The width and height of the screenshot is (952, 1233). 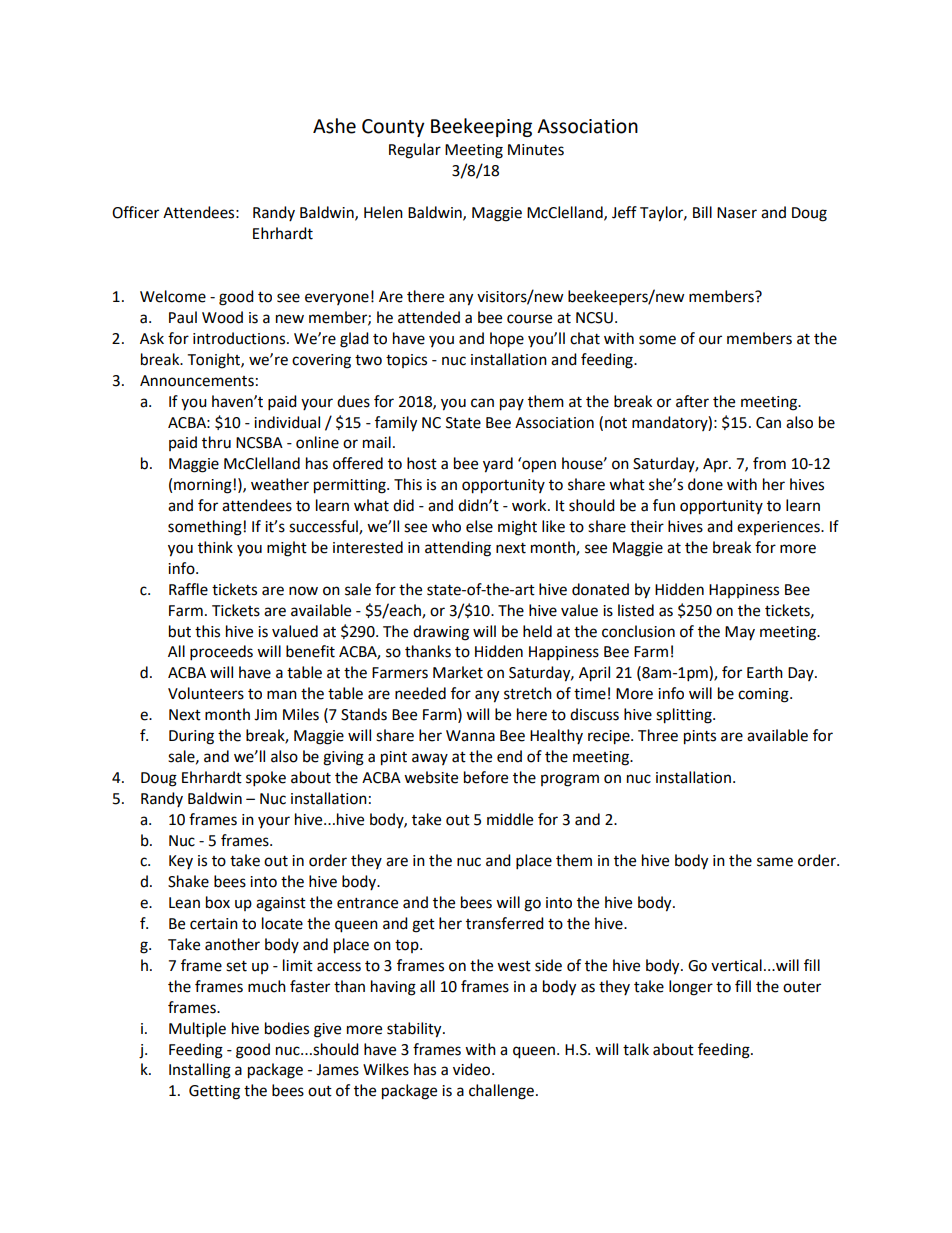 What do you see at coordinates (135, 212) in the screenshot?
I see `Officer` at bounding box center [135, 212].
